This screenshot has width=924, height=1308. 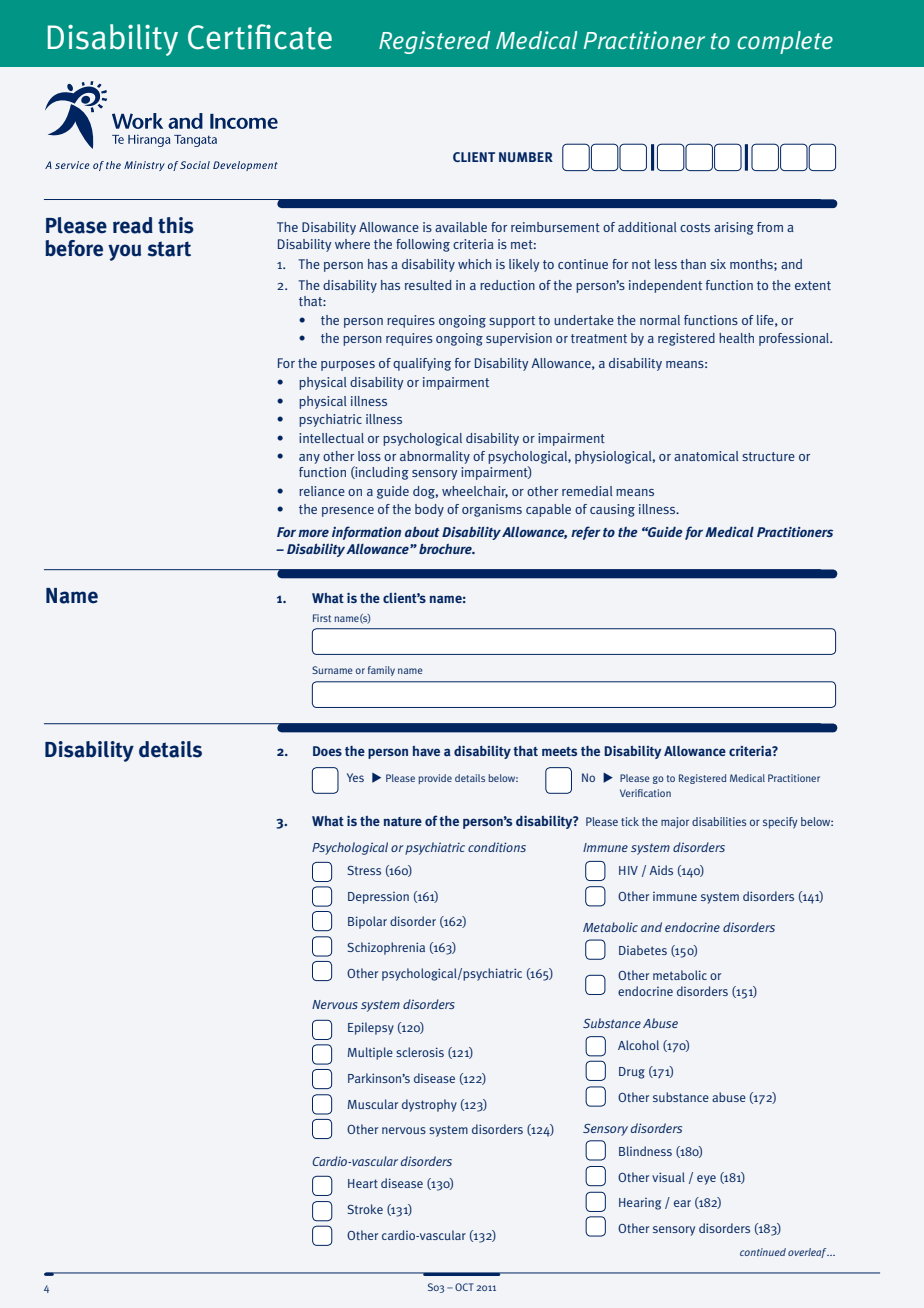 What do you see at coordinates (363, 1183) in the screenshot?
I see `Heart` at bounding box center [363, 1183].
